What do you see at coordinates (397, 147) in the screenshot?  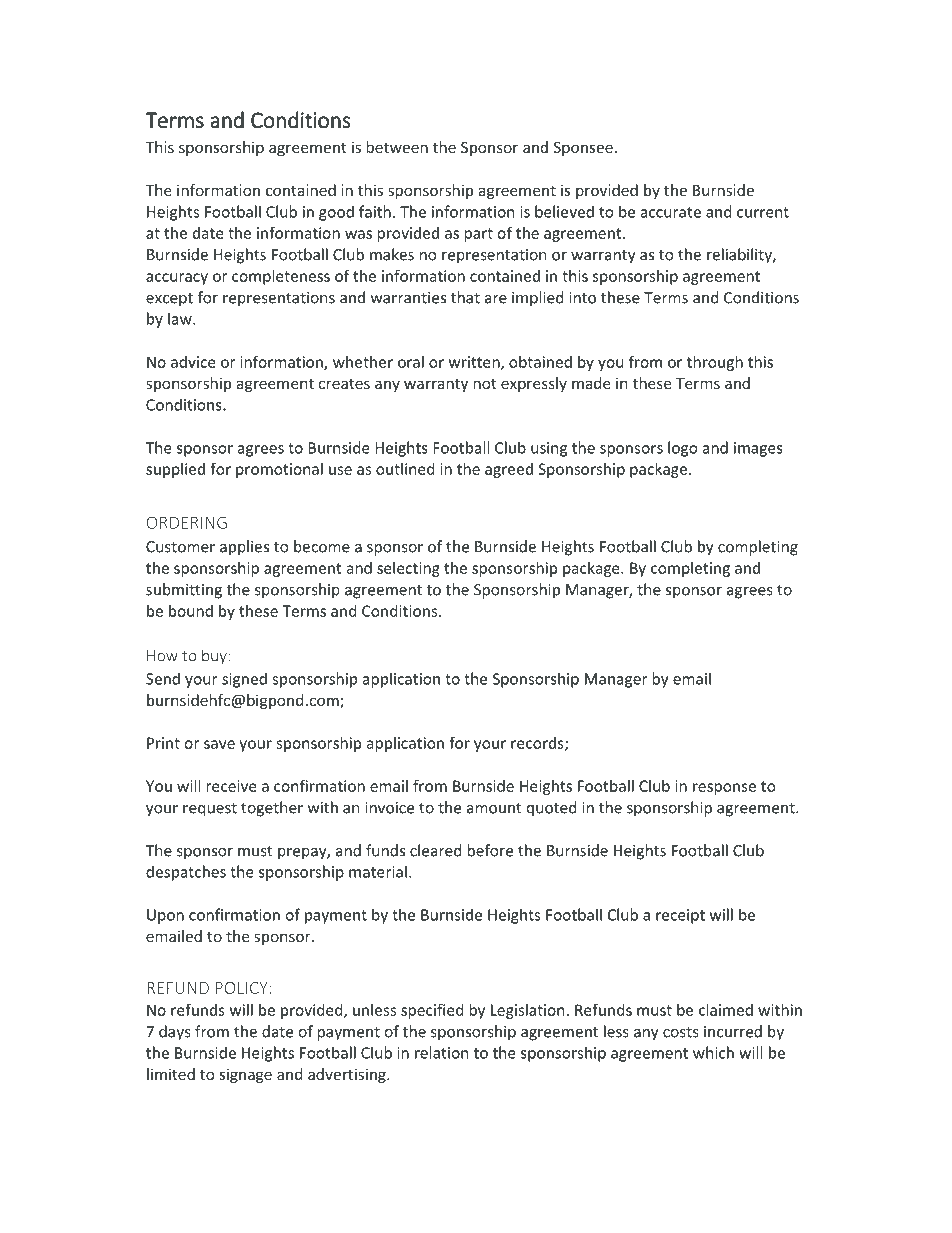 I see `between` at bounding box center [397, 147].
